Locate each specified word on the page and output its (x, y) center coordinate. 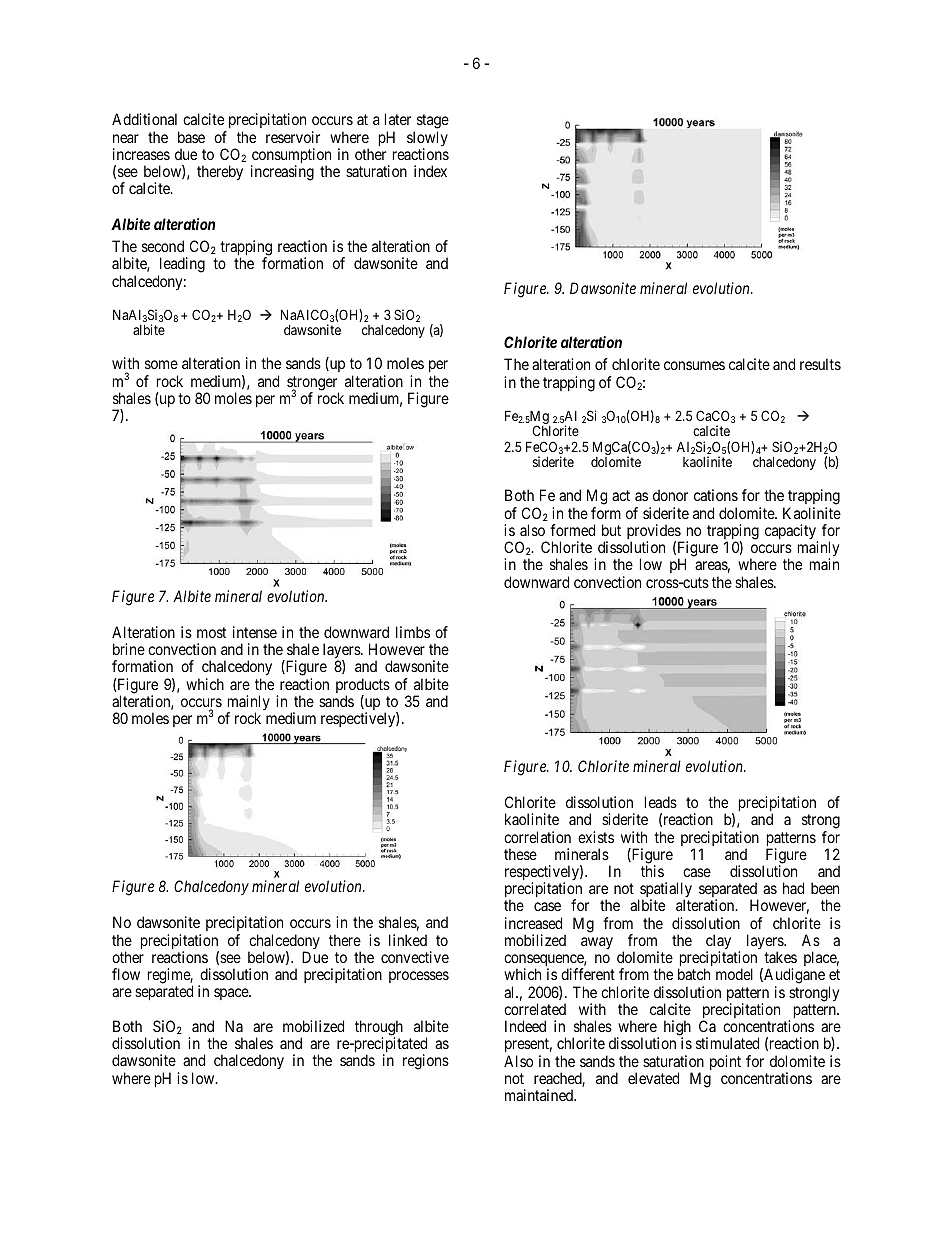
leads (661, 802)
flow (126, 974)
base (191, 137)
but (611, 530)
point (725, 1062)
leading (181, 266)
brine (129, 649)
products (363, 687)
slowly (427, 140)
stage (431, 123)
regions (426, 1062)
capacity (791, 533)
